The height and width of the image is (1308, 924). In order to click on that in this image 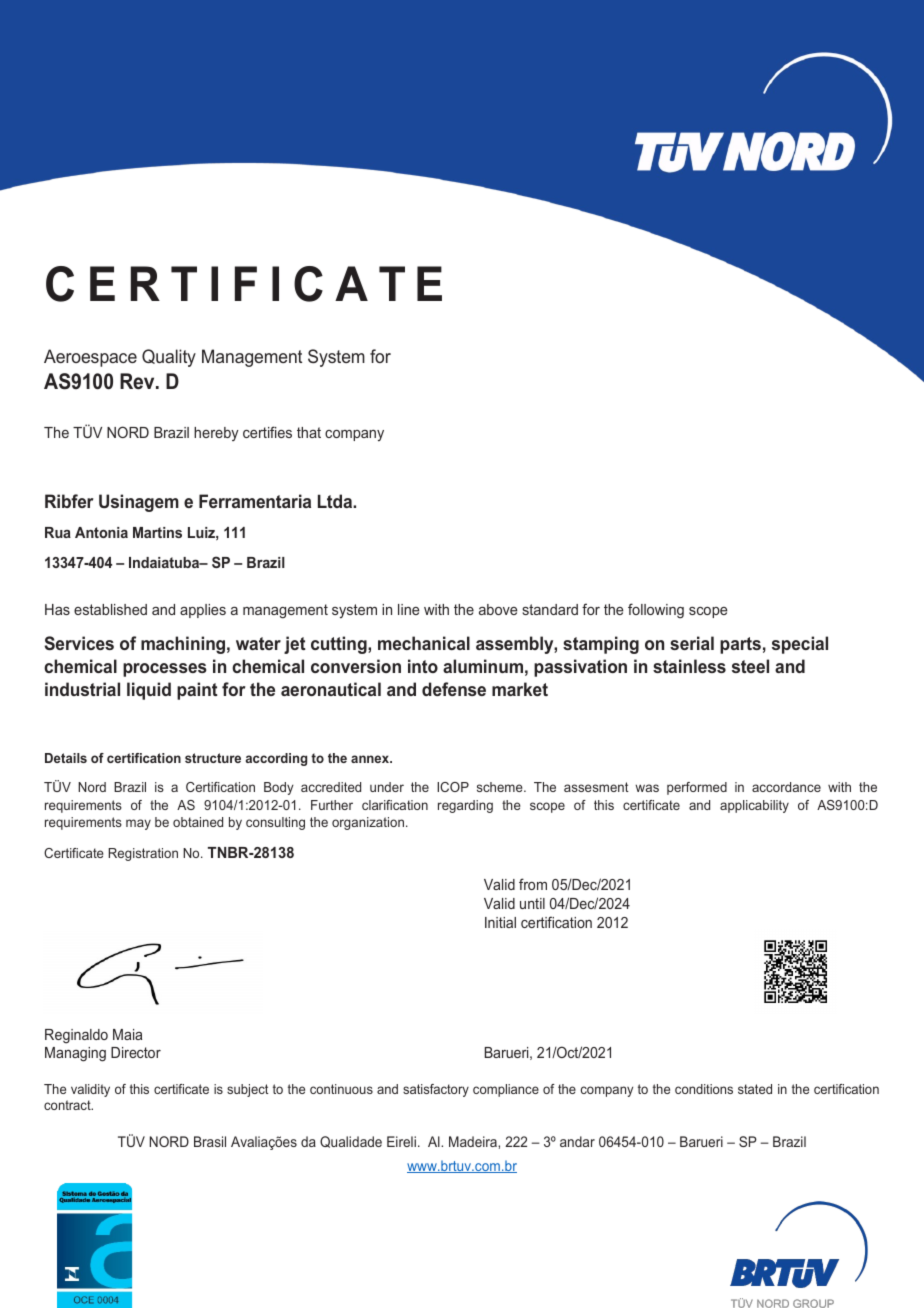, I will do `click(309, 432)`.
